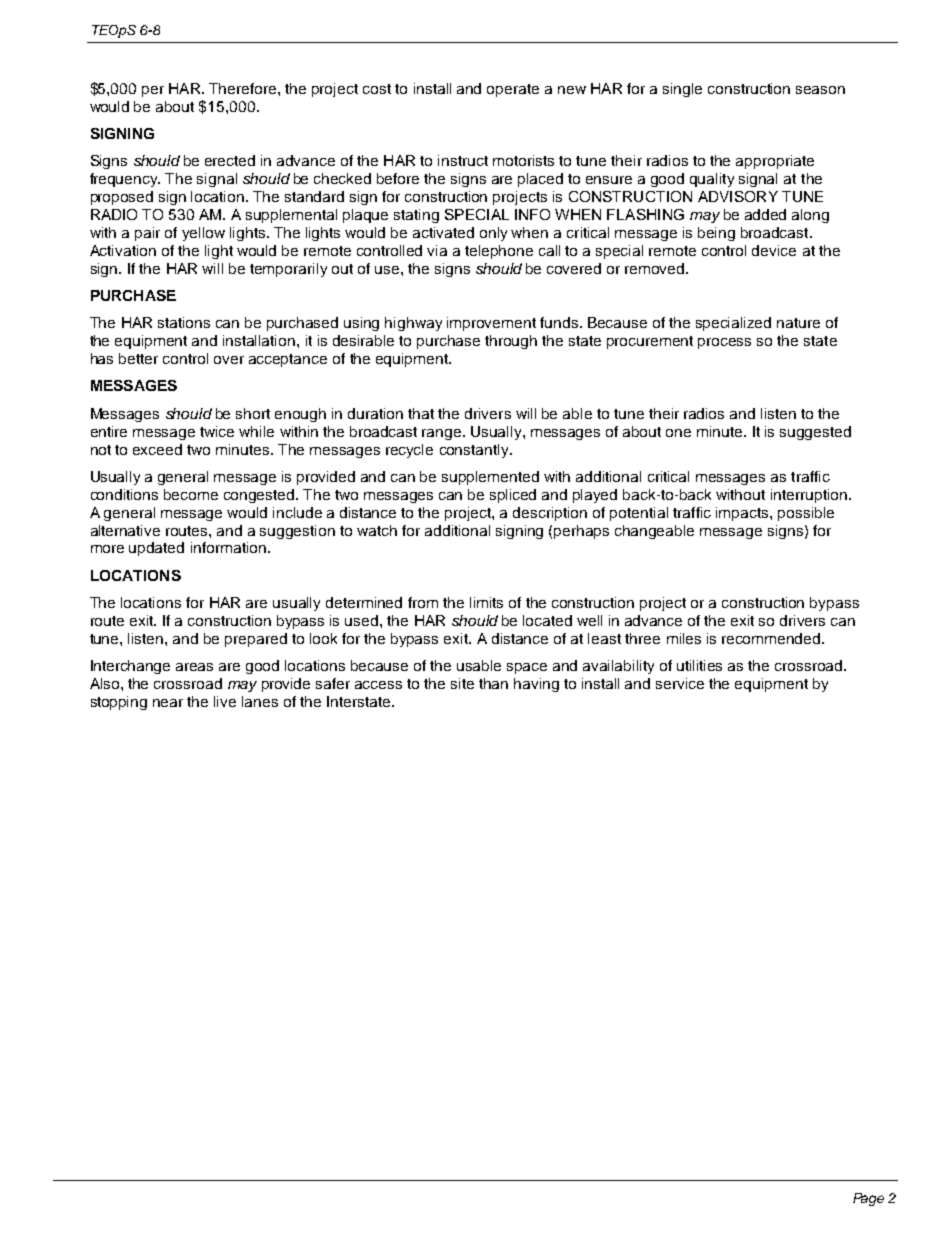 The height and width of the screenshot is (1233, 952). What do you see at coordinates (191, 494) in the screenshot?
I see `become` at bounding box center [191, 494].
